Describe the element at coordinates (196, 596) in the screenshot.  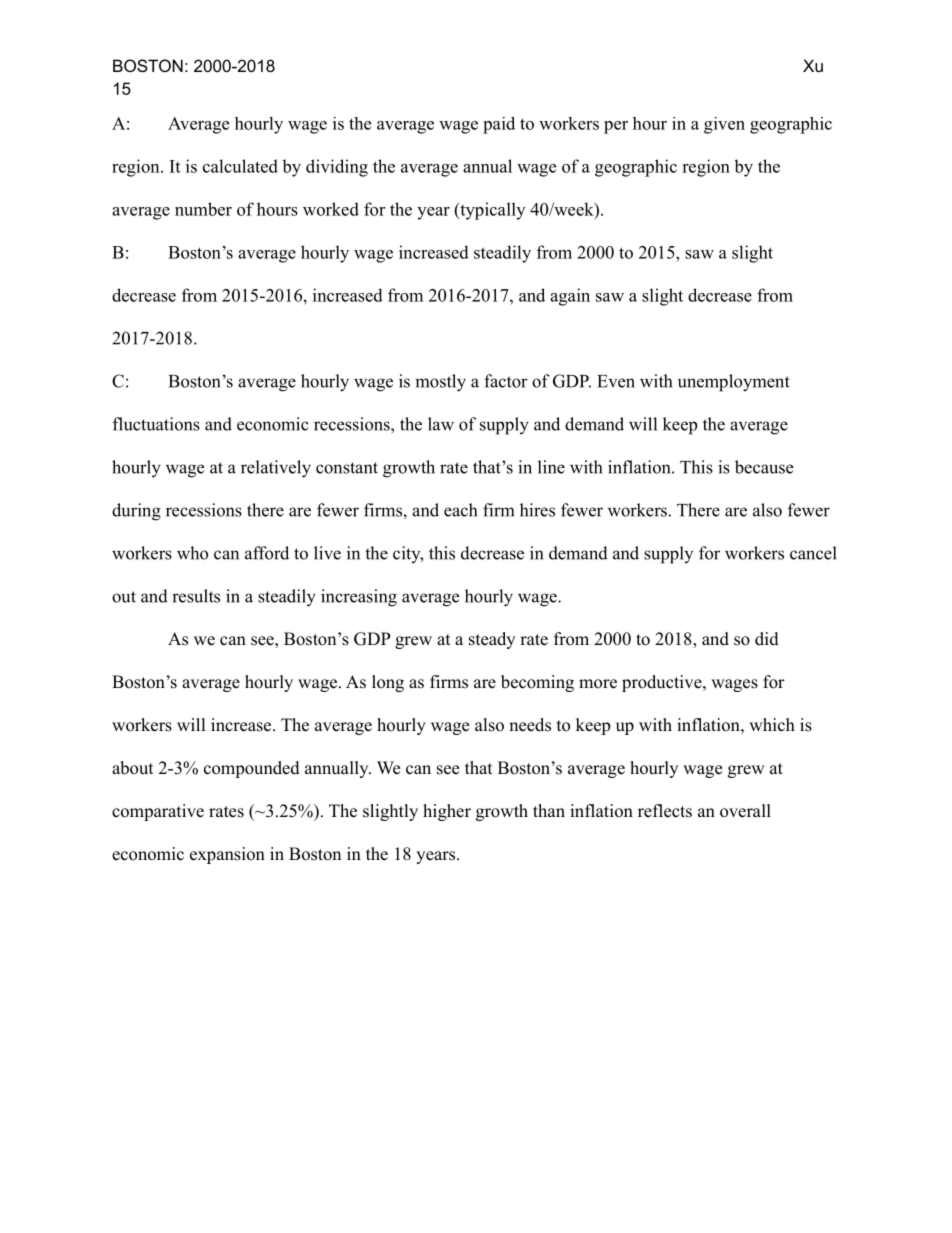
I see `results` at that location.
